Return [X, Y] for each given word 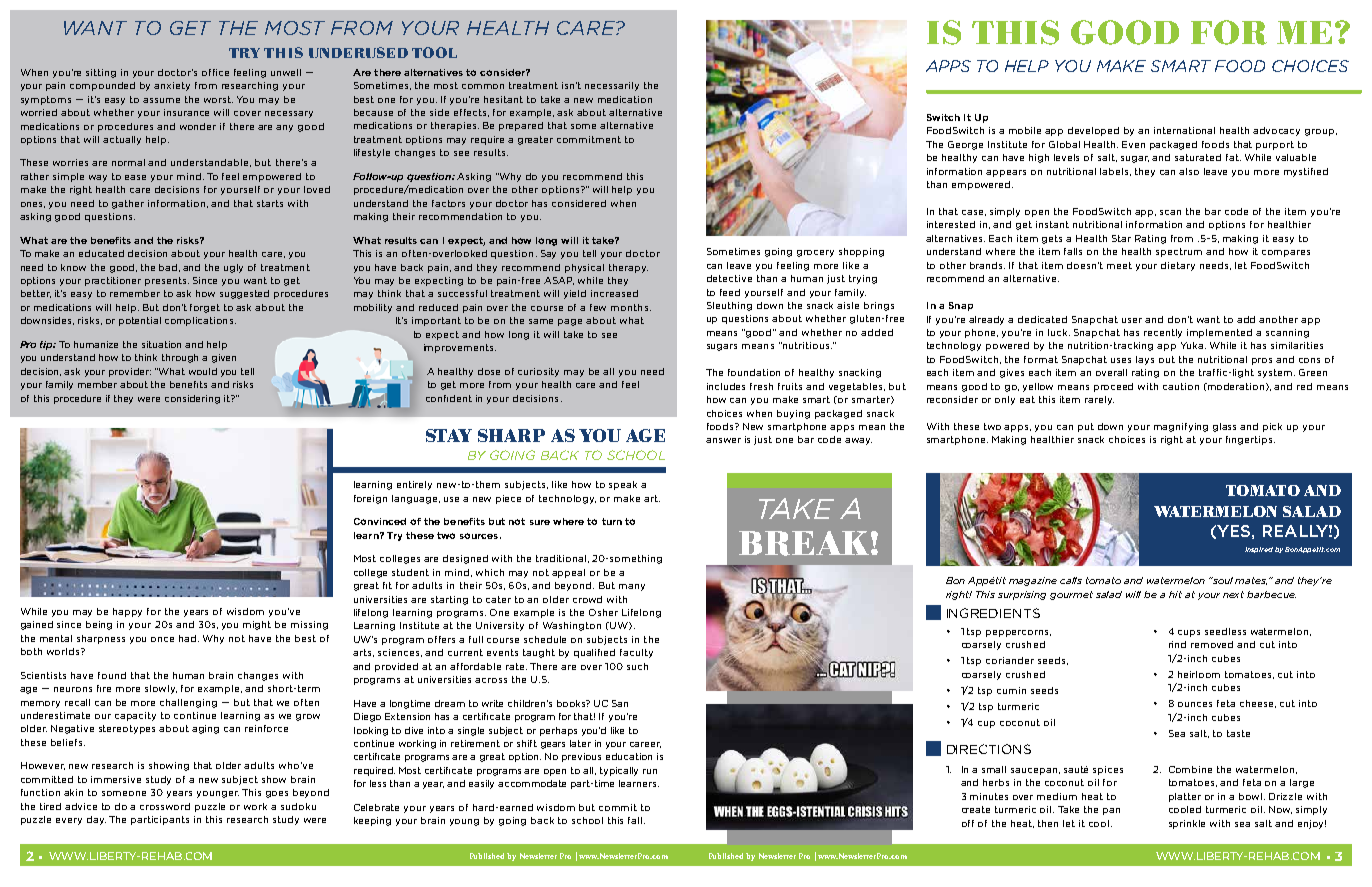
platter [1185, 797]
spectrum [1179, 252]
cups [1189, 633]
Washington [572, 626]
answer [723, 440]
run [650, 771]
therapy [628, 268]
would [203, 371]
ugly [233, 268]
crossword [165, 806]
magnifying [1181, 427]
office [215, 72]
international [1184, 130]
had [189, 638]
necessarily [612, 86]
